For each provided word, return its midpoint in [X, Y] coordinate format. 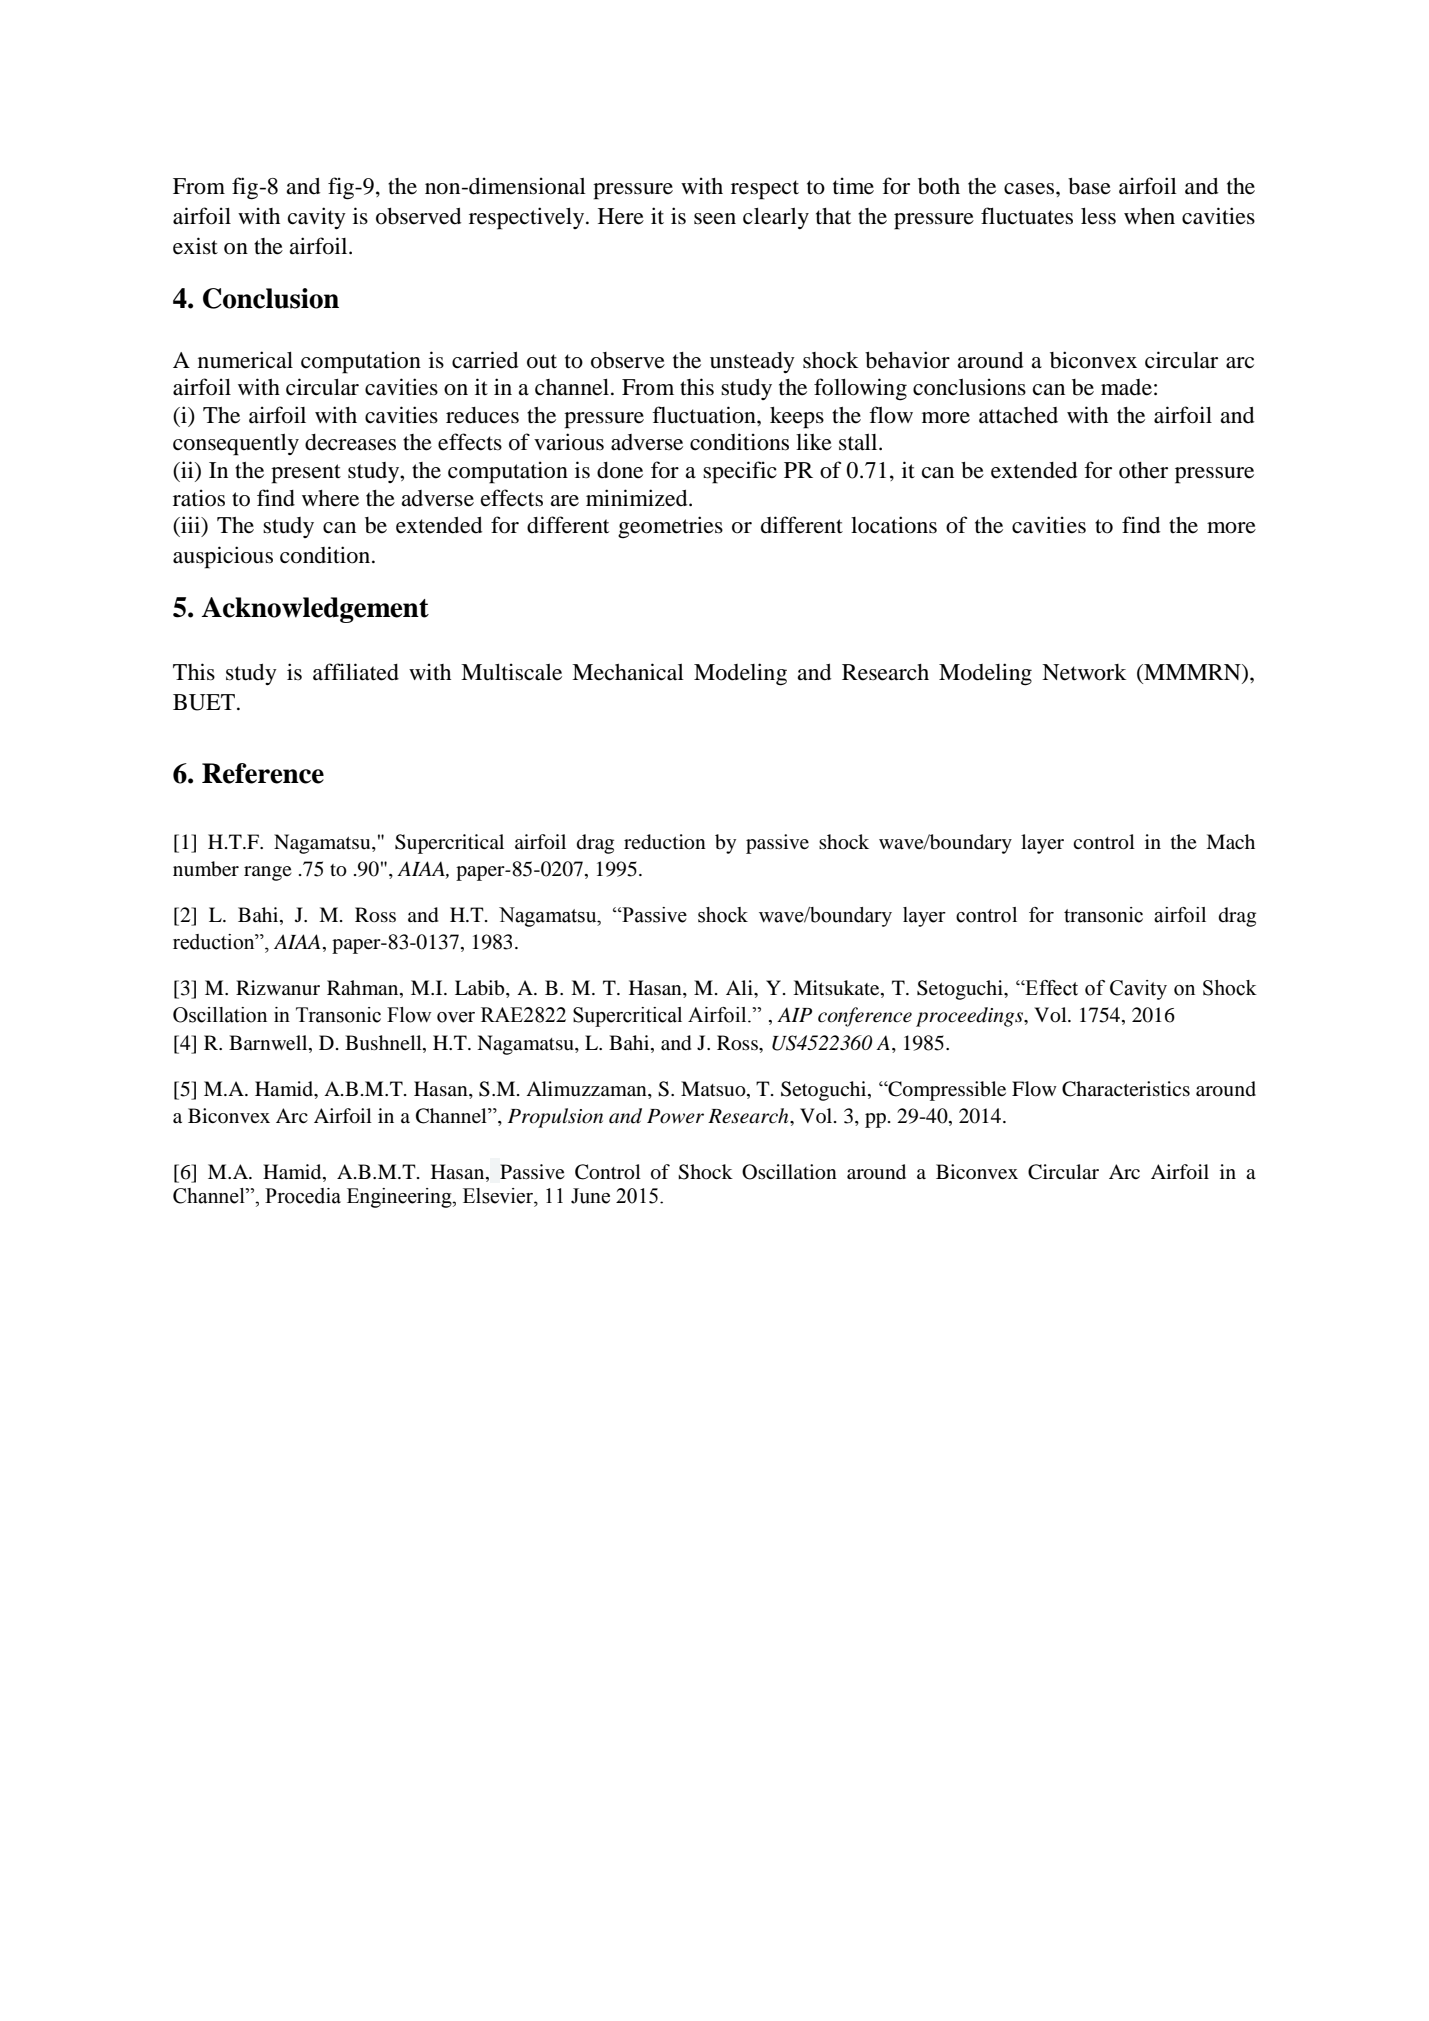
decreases [350, 442]
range [268, 873]
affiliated [356, 672]
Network [1084, 672]
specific [740, 472]
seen [715, 219]
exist [195, 246]
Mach [1230, 841]
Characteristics [1126, 1089]
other [1143, 470]
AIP [794, 1014]
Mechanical [628, 672]
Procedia [303, 1196]
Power [675, 1116]
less [1098, 216]
